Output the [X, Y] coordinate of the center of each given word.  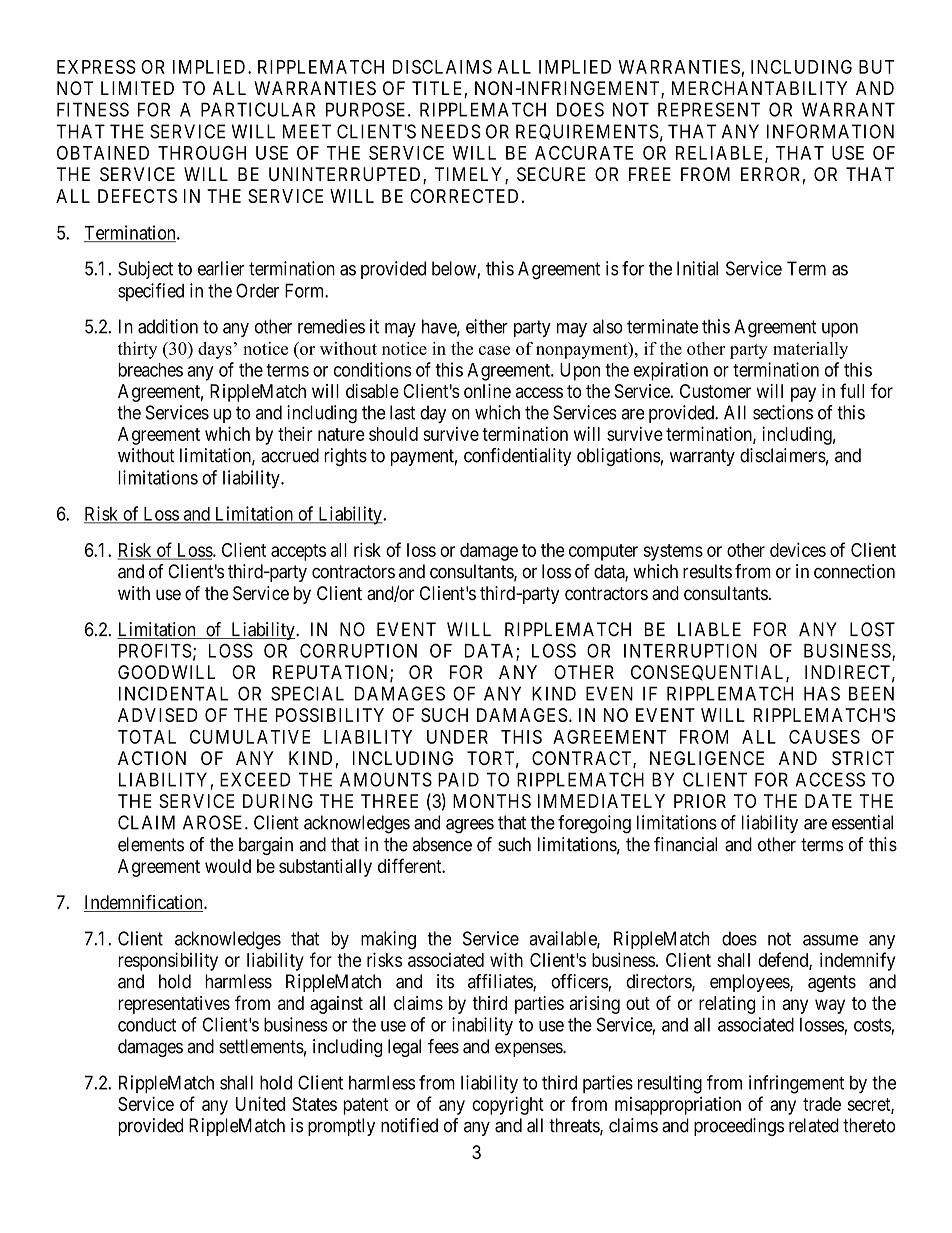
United [260, 1103]
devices [798, 549]
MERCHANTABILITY [759, 88]
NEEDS [451, 131]
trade [822, 1104]
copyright [508, 1105]
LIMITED [137, 88]
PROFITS [155, 650]
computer [603, 552]
